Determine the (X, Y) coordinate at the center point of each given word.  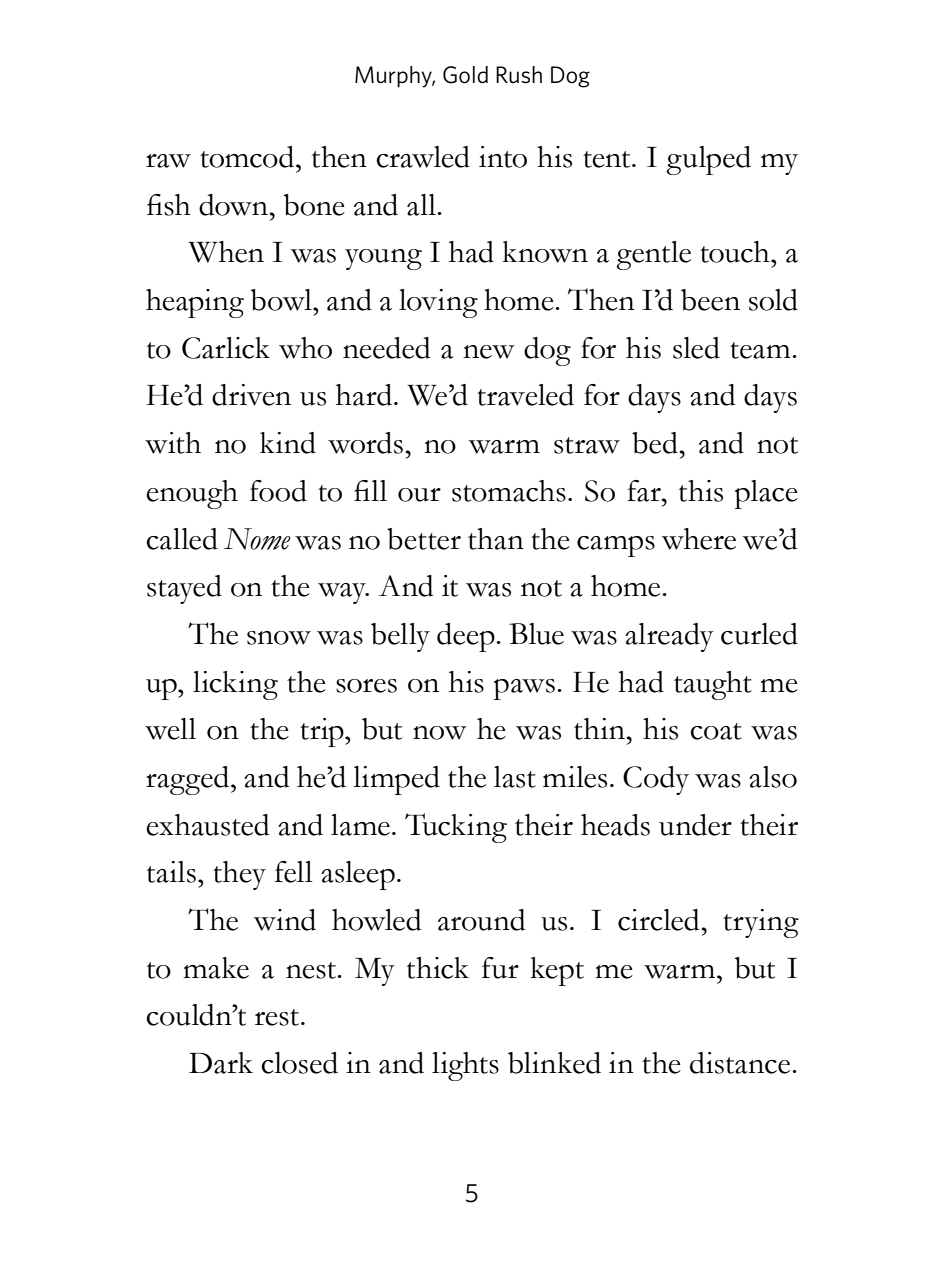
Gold (465, 75)
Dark (221, 1063)
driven (251, 395)
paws (524, 689)
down (235, 205)
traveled (525, 395)
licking (235, 685)
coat (716, 731)
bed (655, 443)
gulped (708, 160)
